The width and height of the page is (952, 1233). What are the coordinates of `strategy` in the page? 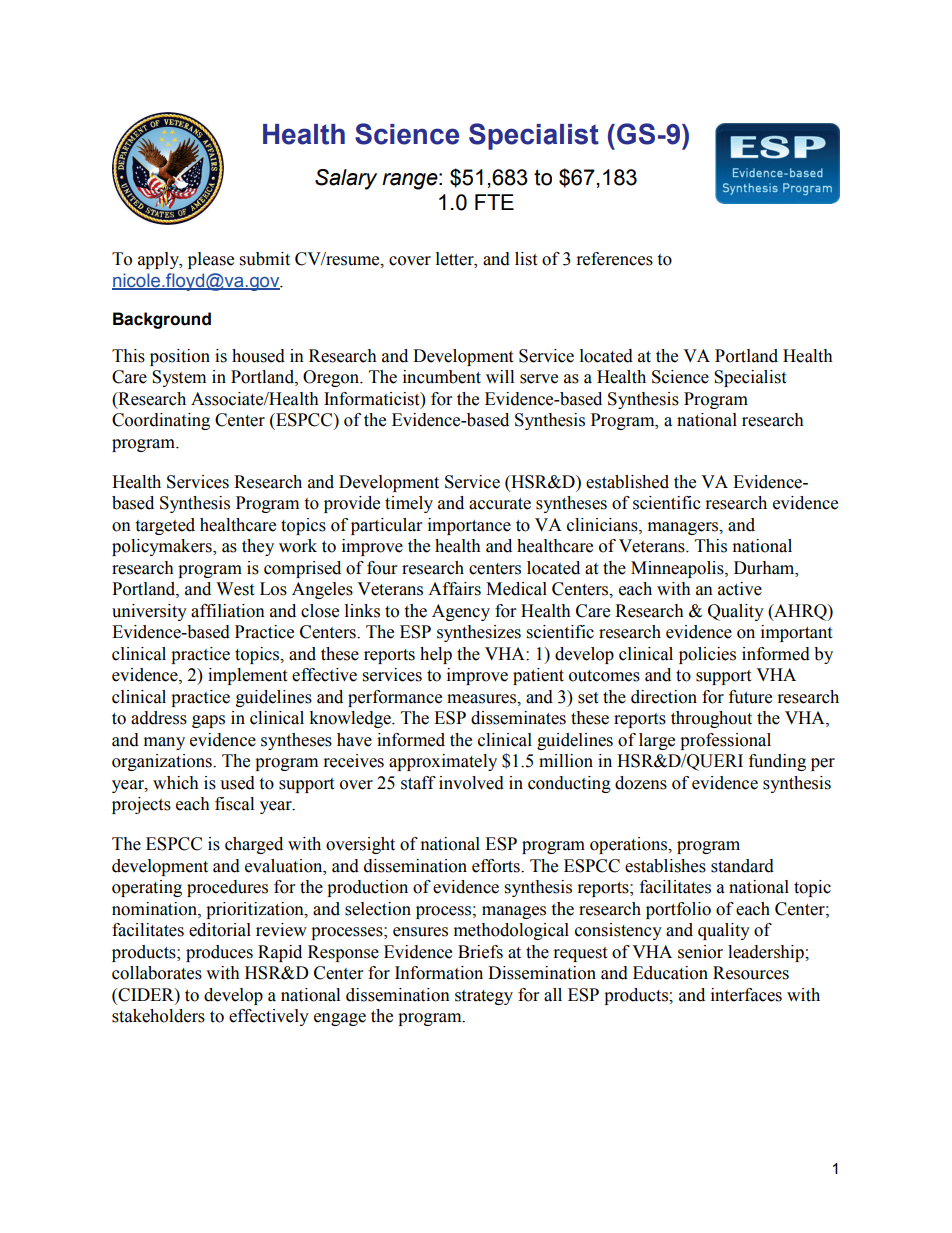 It's located at (484, 997).
